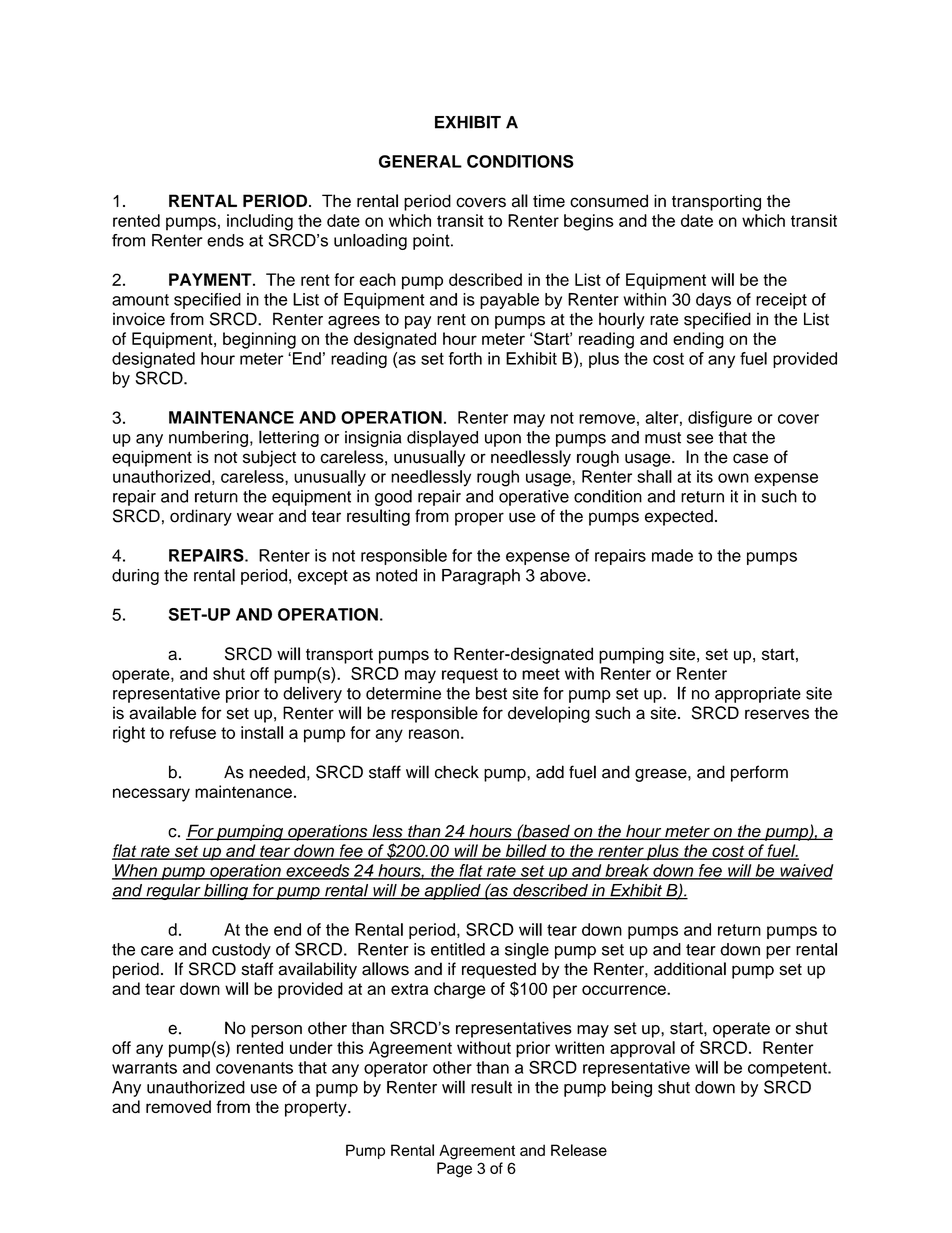  Describe the element at coordinates (609, 201) in the screenshot. I see `consumed` at that location.
